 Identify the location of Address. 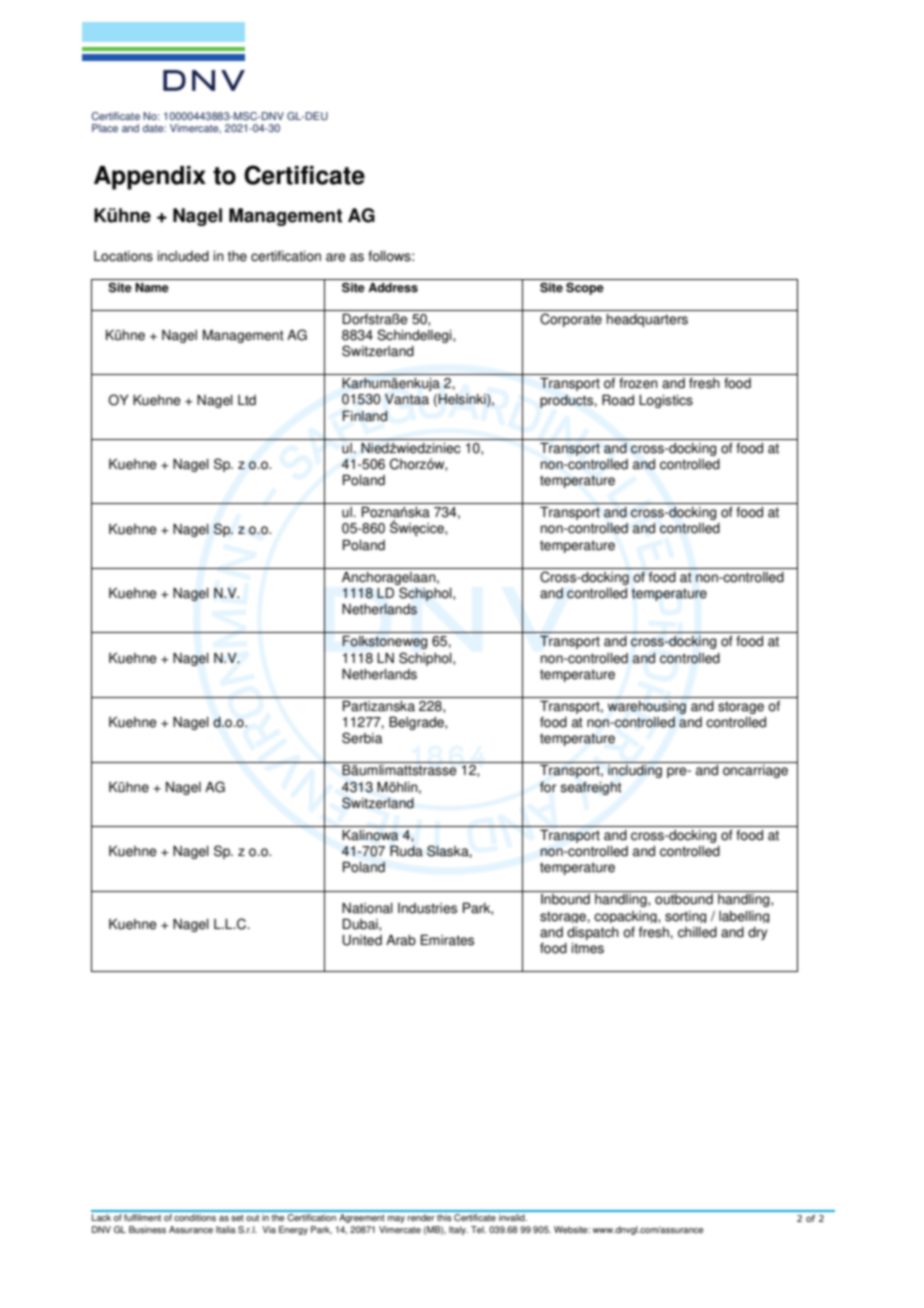
(393, 288).
